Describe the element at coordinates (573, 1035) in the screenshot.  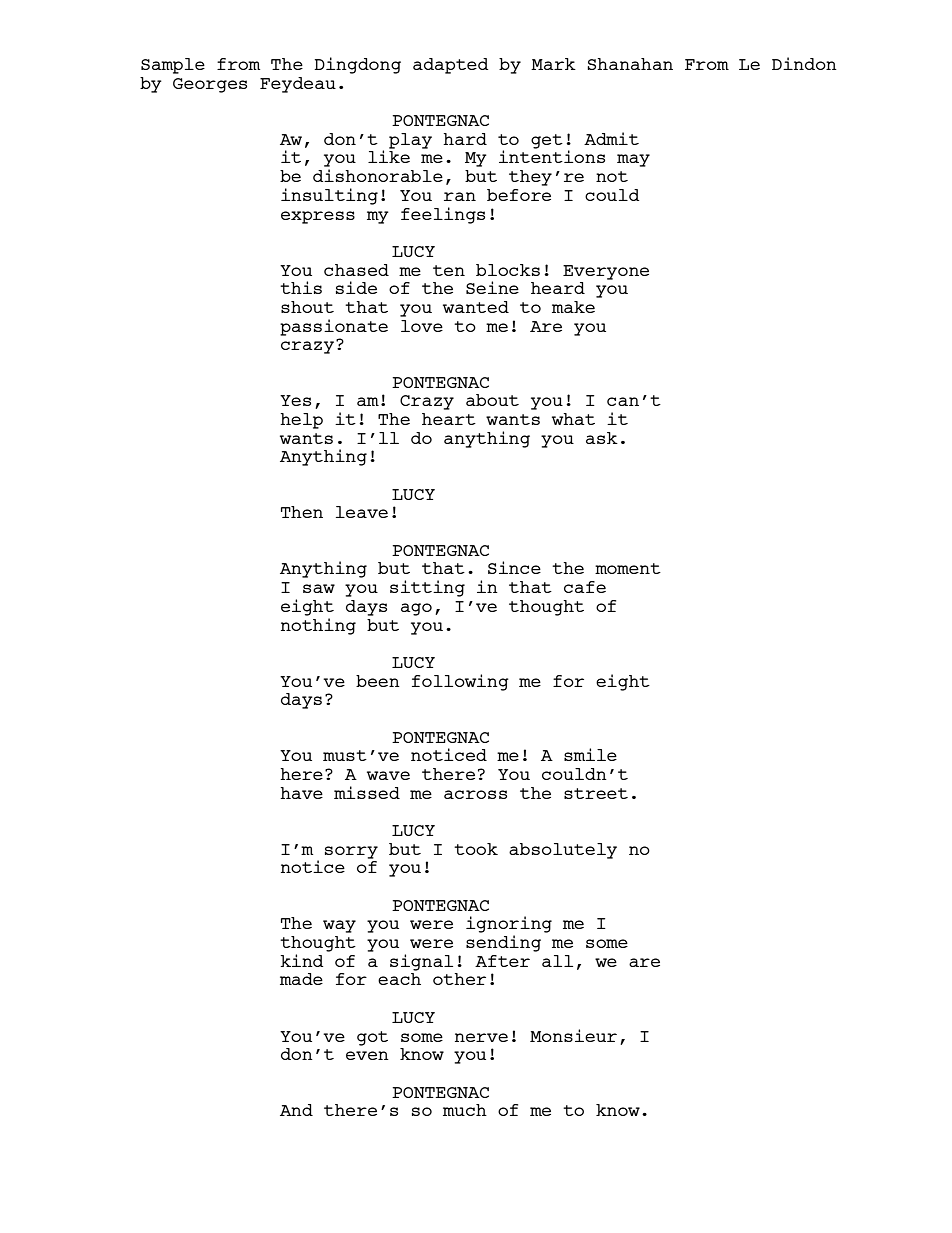
I see `Monsieur` at that location.
